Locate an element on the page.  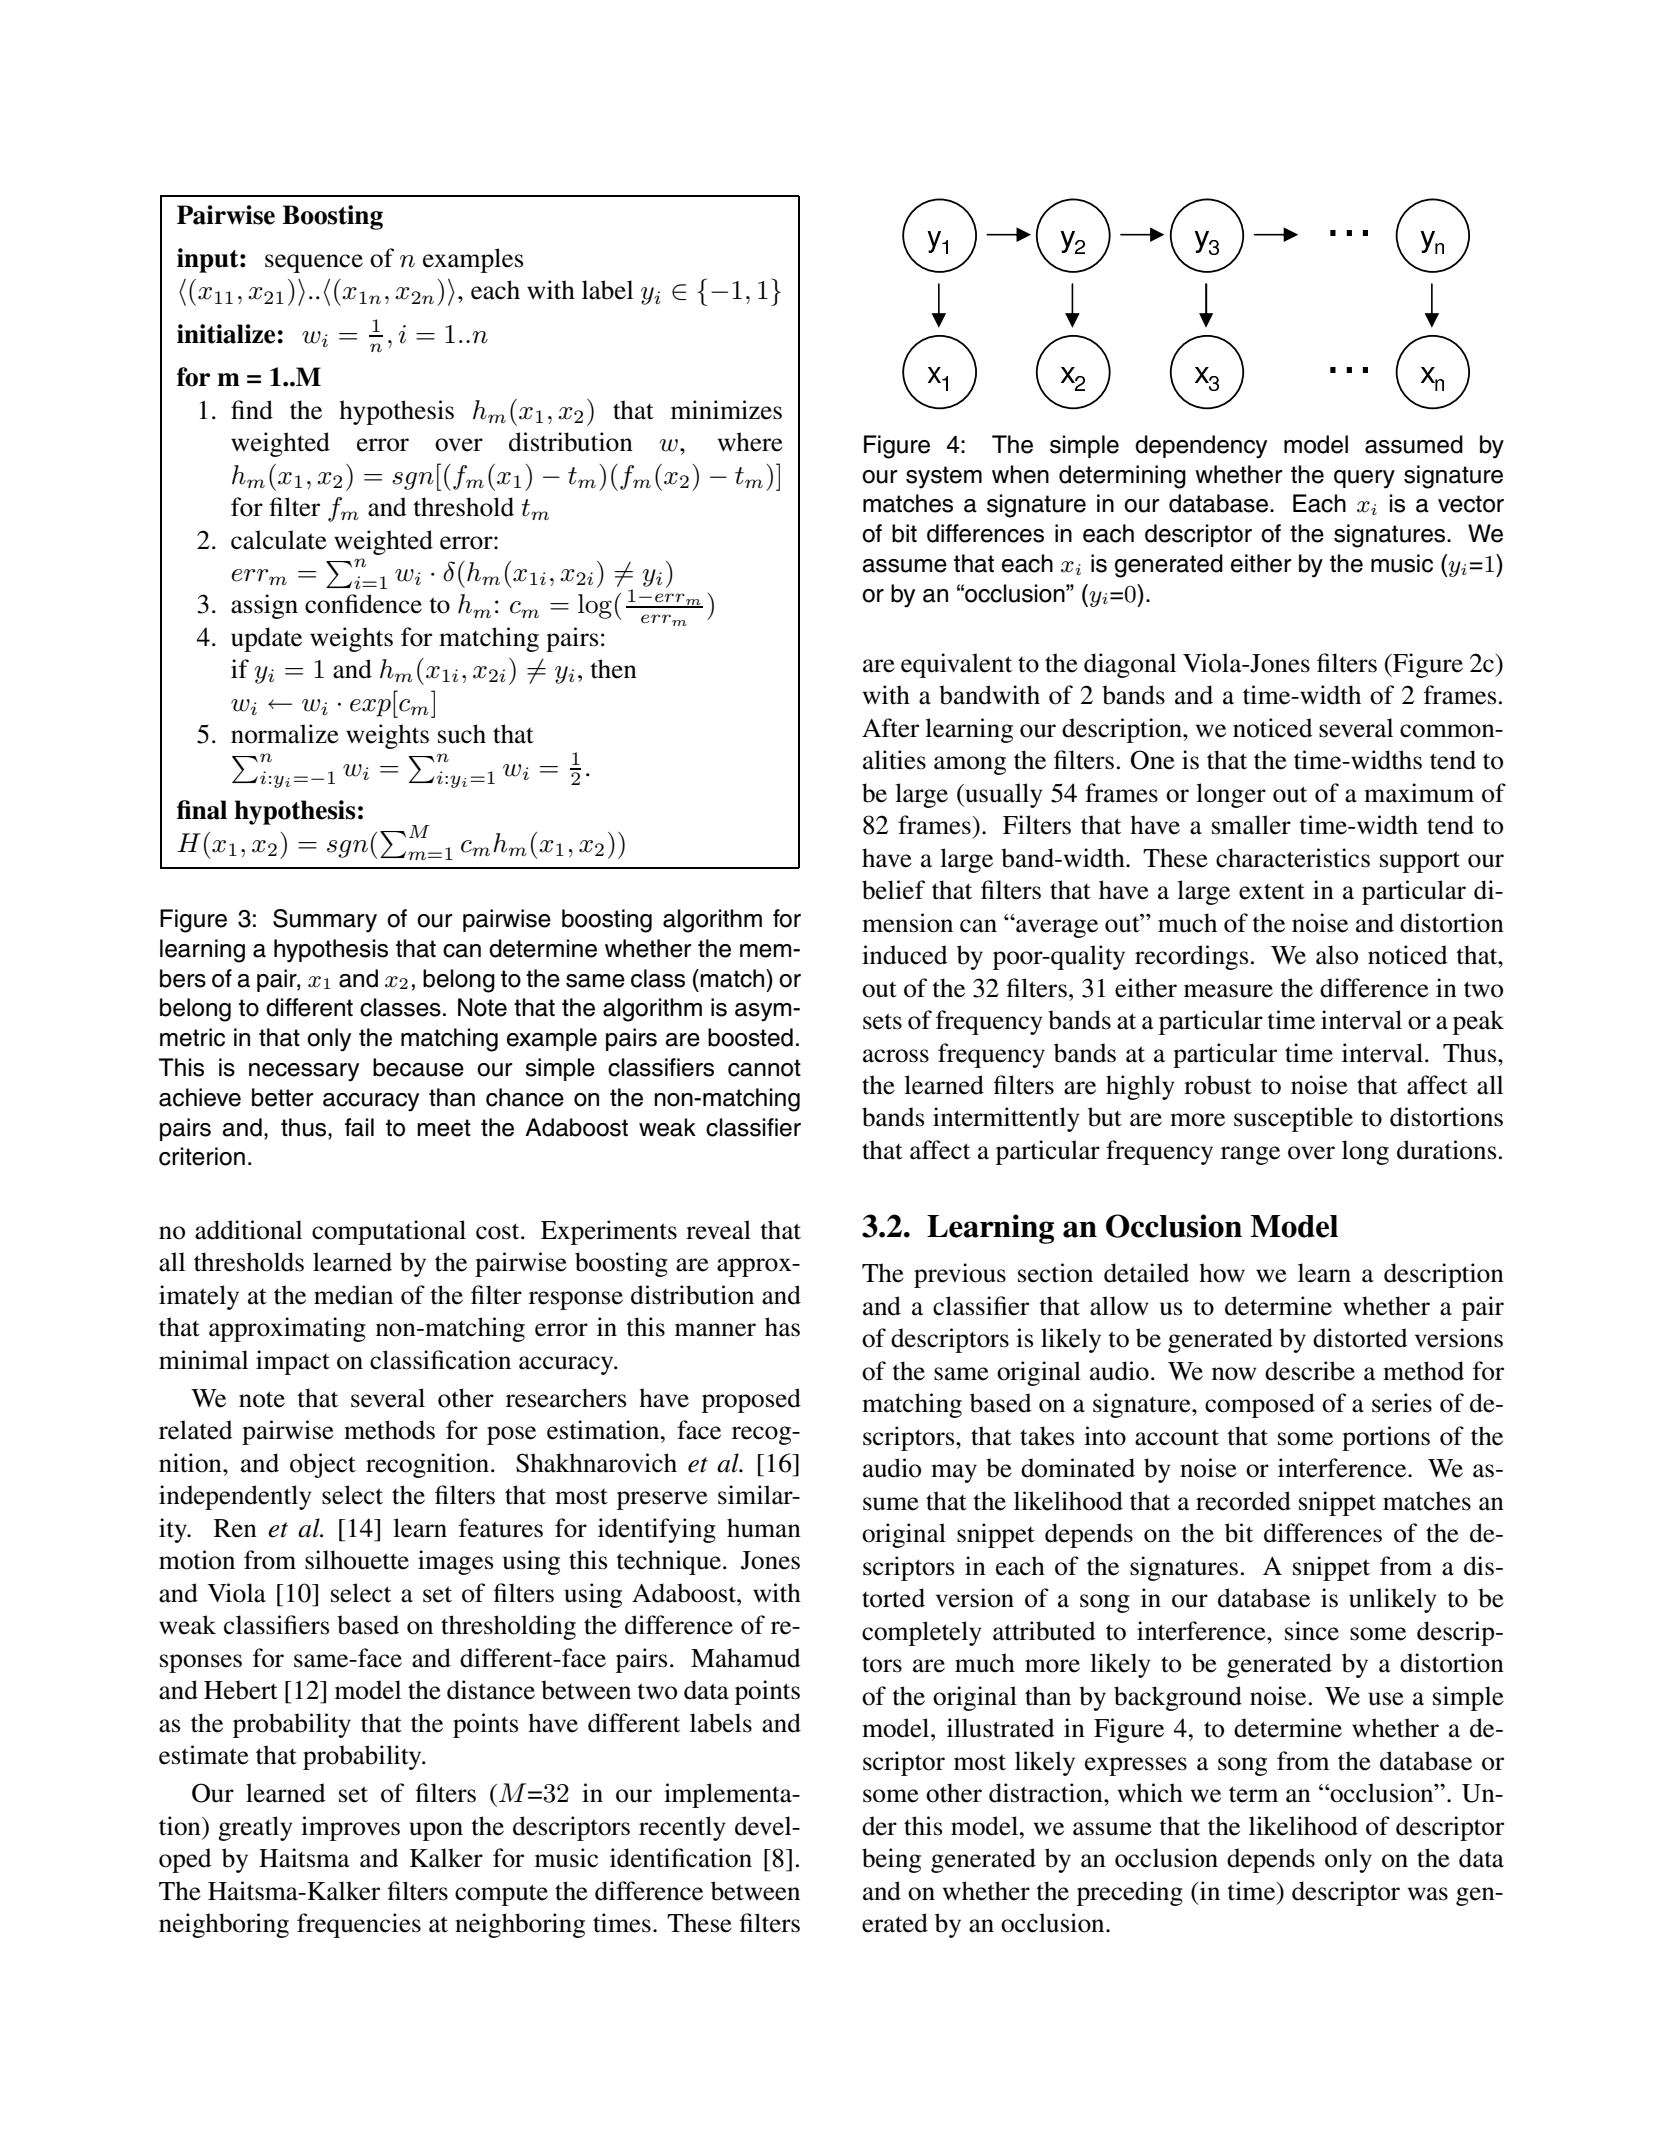
fail is located at coordinates (359, 1127).
